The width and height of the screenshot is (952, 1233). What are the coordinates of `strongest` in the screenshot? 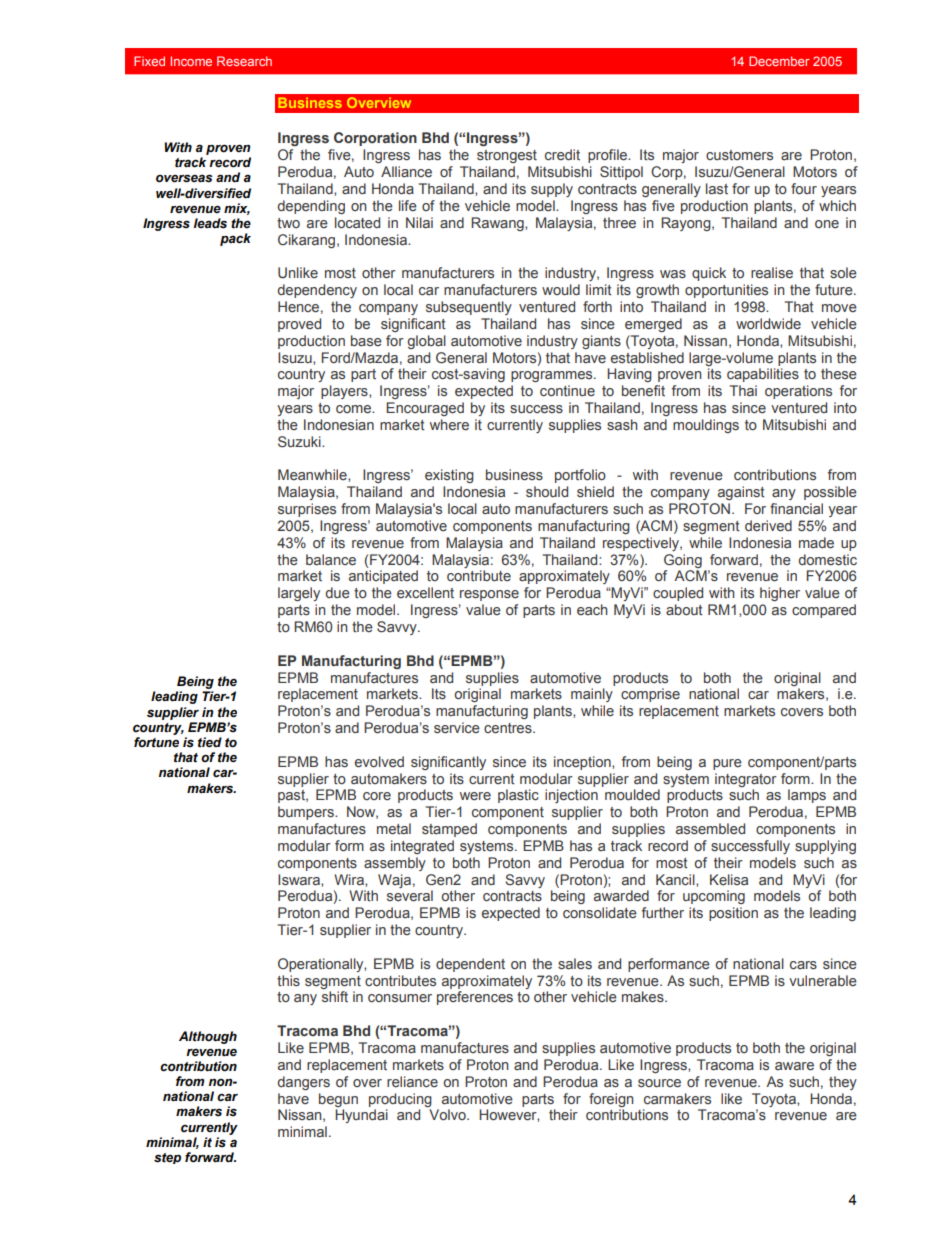 It's located at (507, 156).
